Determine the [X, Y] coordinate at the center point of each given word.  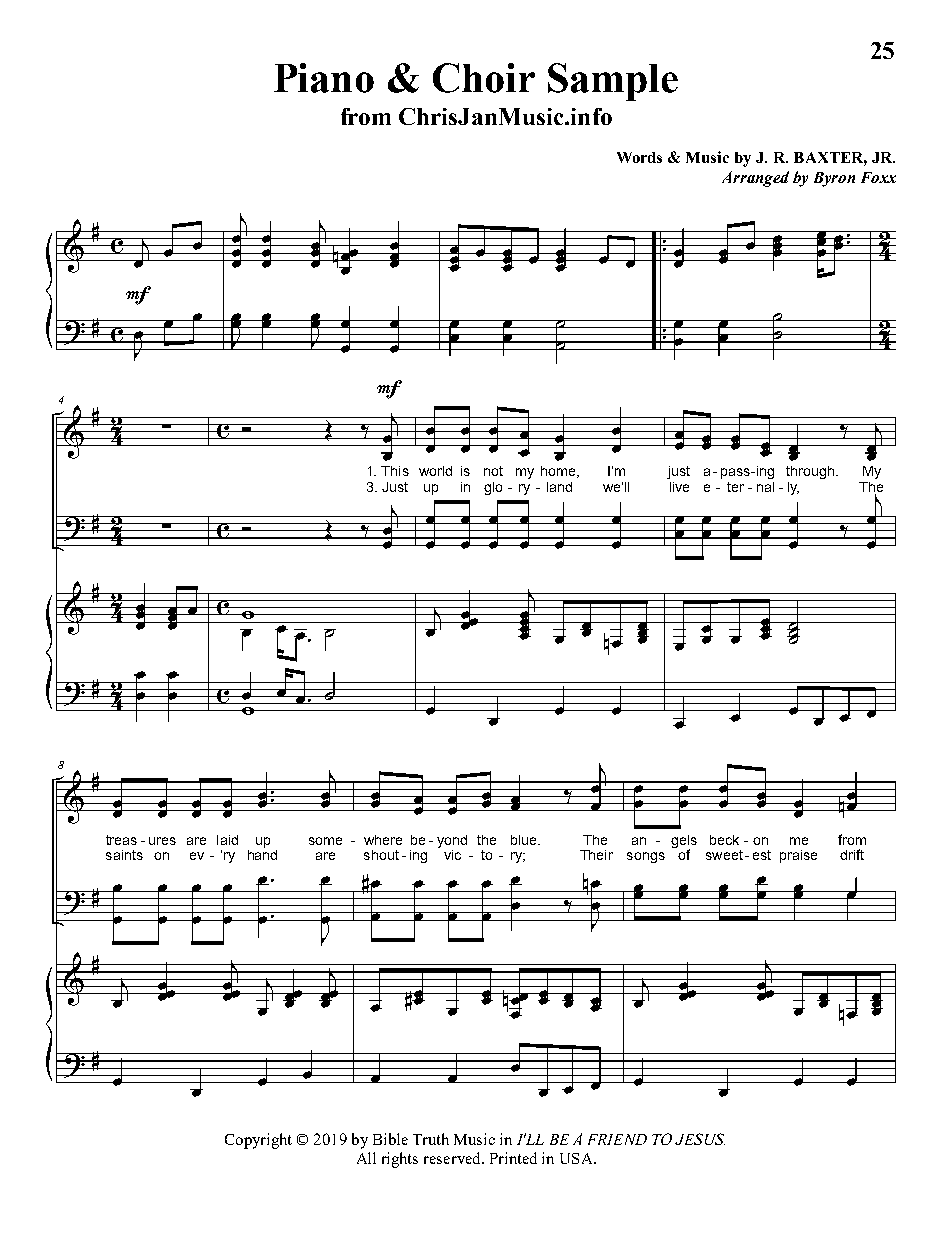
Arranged [755, 179]
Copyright [258, 1141]
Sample [613, 82]
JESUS [700, 1139]
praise [798, 856]
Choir [484, 78]
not [493, 471]
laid [227, 840]
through [810, 472]
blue [525, 840]
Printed [513, 1158]
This [395, 471]
